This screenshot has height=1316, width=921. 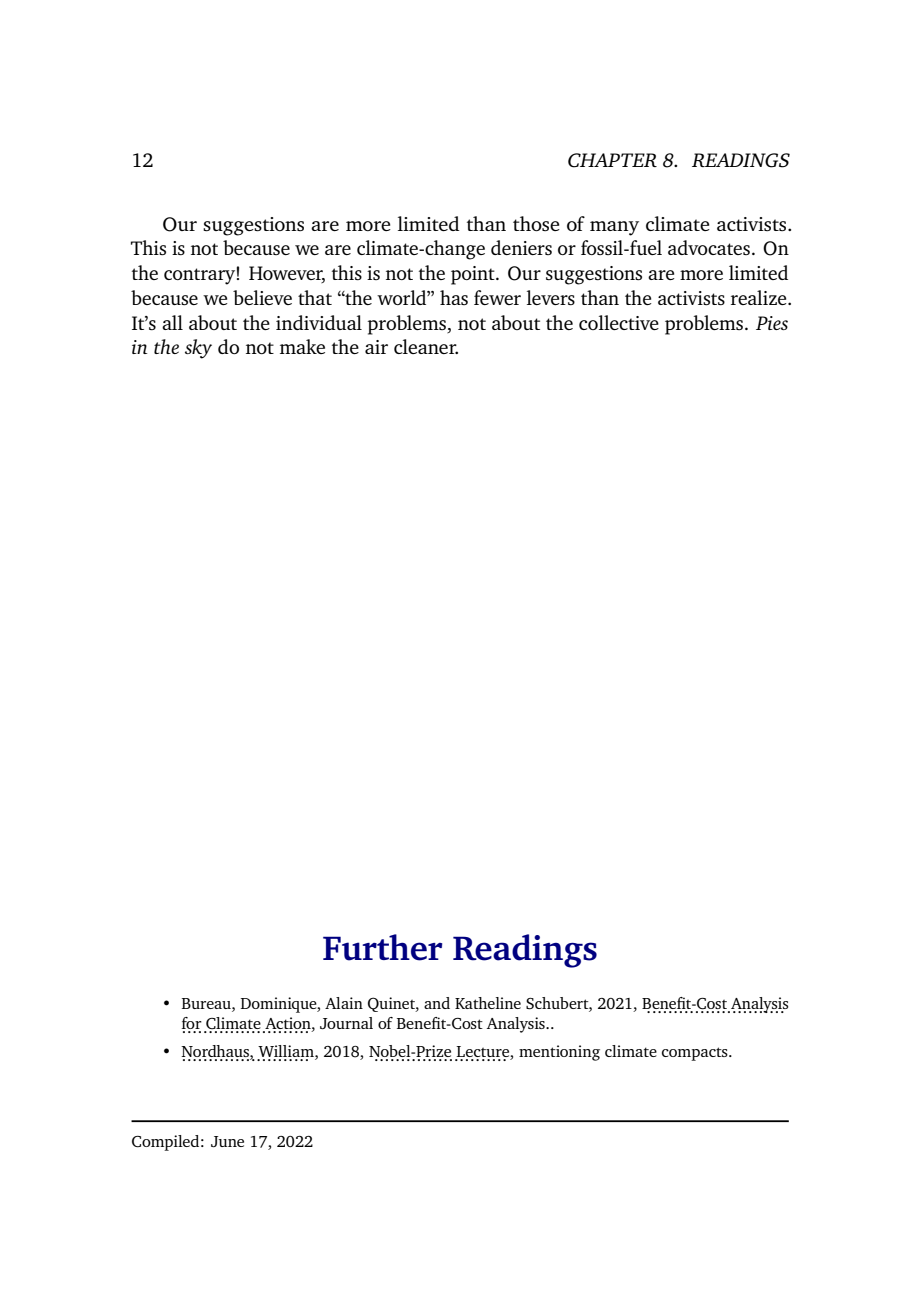 What do you see at coordinates (262, 297) in the screenshot?
I see `believe` at bounding box center [262, 297].
